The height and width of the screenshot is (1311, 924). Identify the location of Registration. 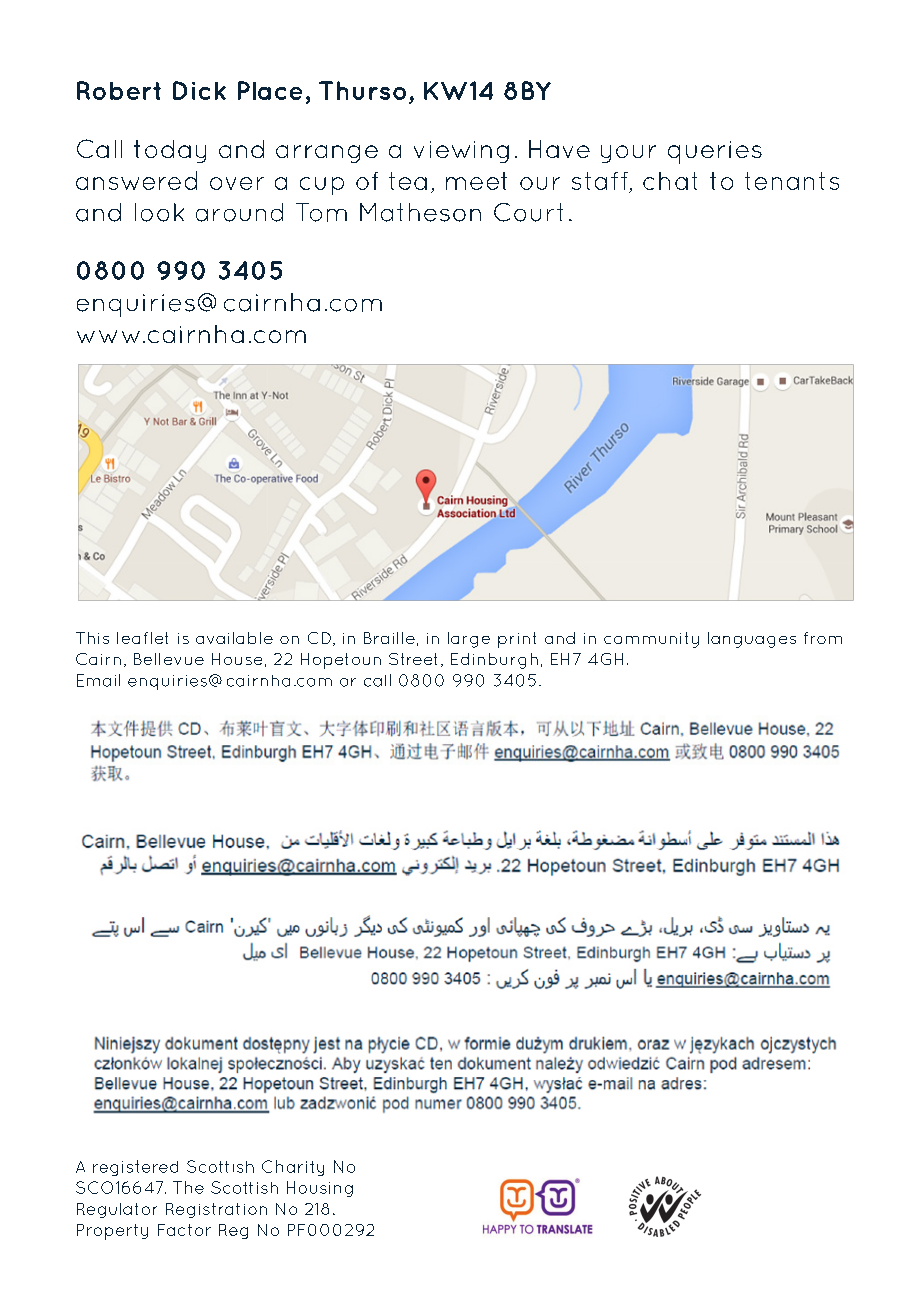
(216, 1210).
